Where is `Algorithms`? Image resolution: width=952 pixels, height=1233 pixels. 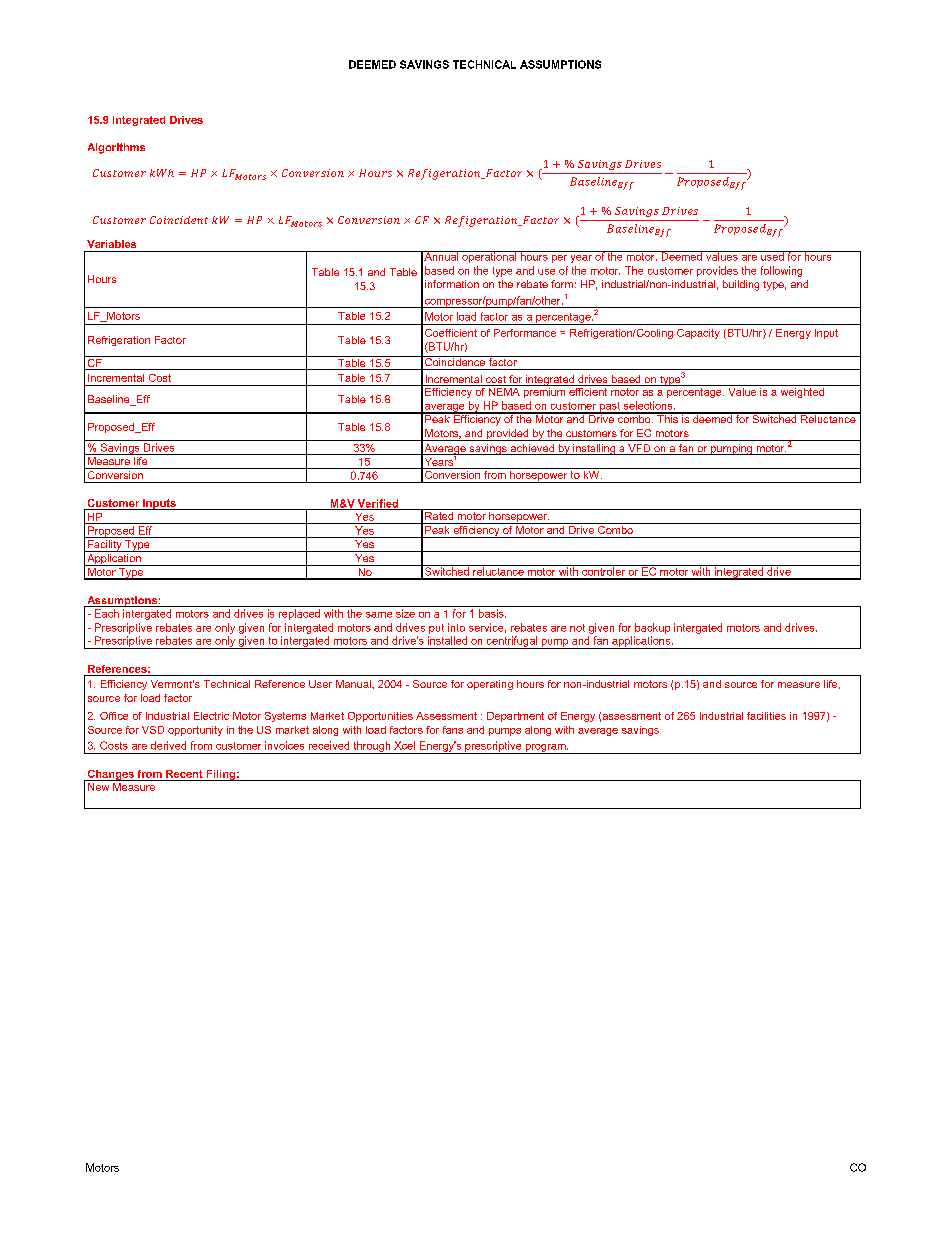 Algorithms is located at coordinates (116, 148).
